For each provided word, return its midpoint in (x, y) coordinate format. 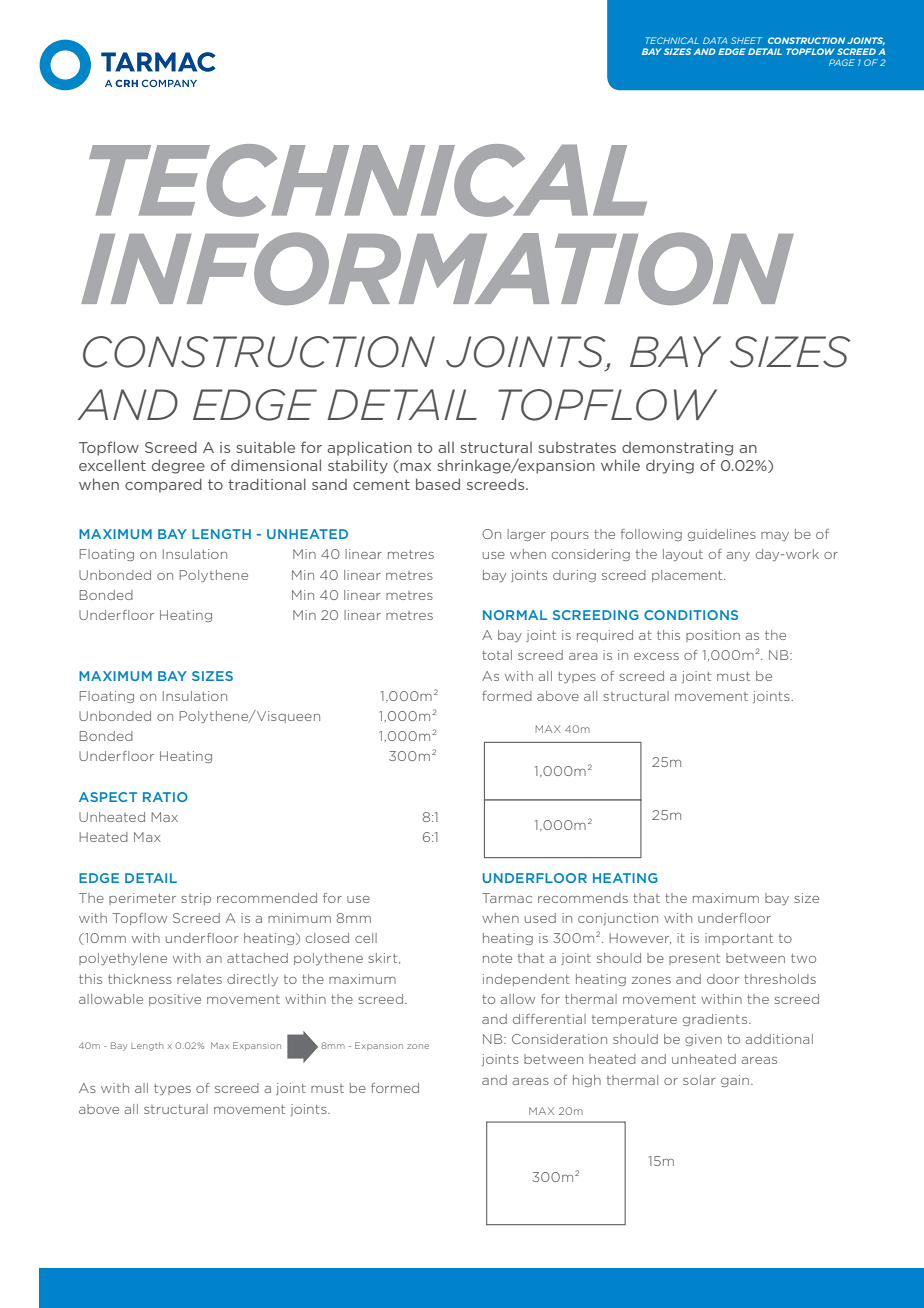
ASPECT (108, 797)
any (738, 556)
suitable (265, 447)
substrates (577, 447)
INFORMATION (437, 268)
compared (163, 485)
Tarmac (507, 898)
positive (175, 1000)
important (739, 939)
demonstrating (677, 449)
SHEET (746, 40)
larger (526, 535)
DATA (715, 40)
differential (549, 1019)
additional (779, 1039)
